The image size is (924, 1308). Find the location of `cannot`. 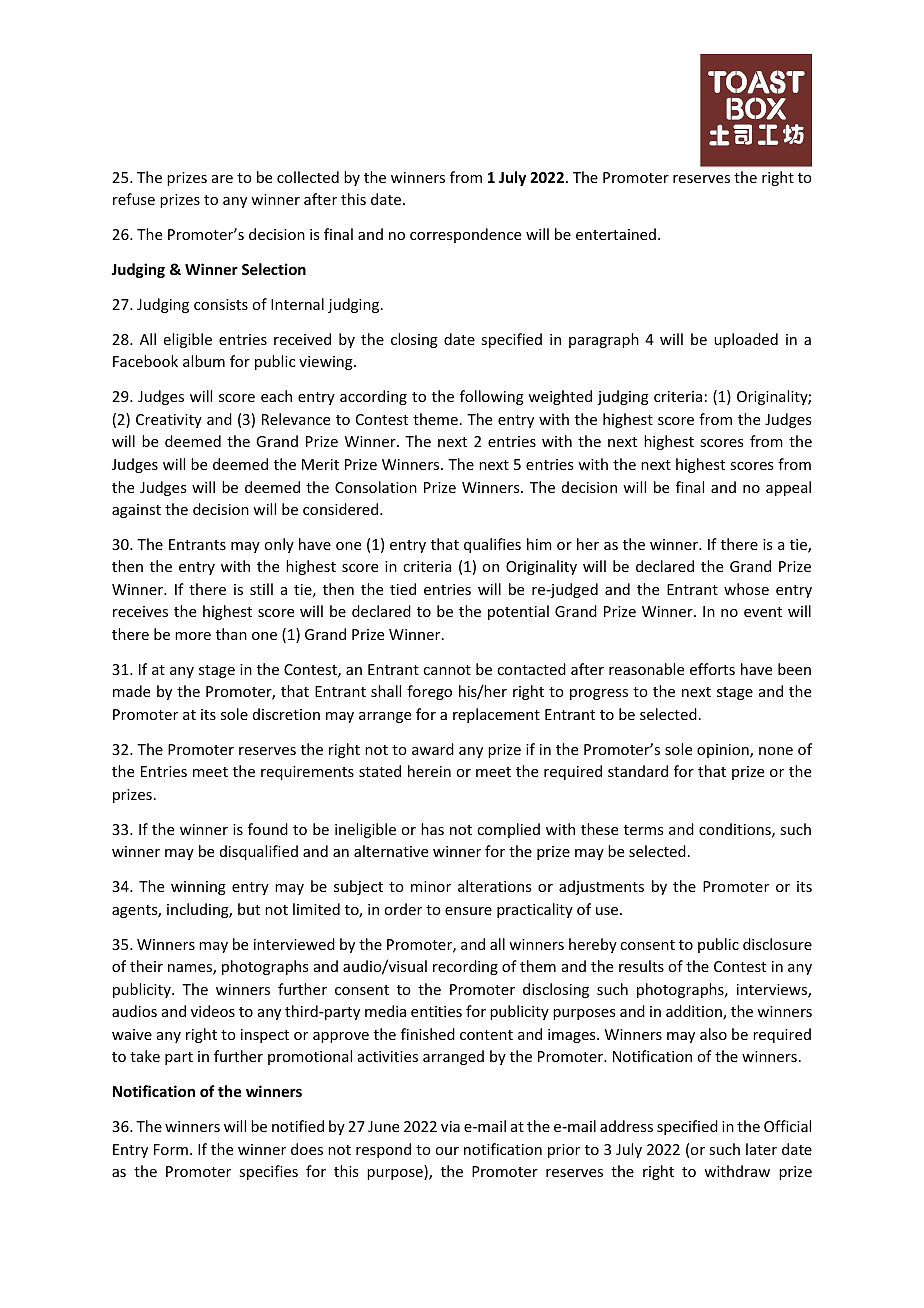

cannot is located at coordinates (447, 670).
